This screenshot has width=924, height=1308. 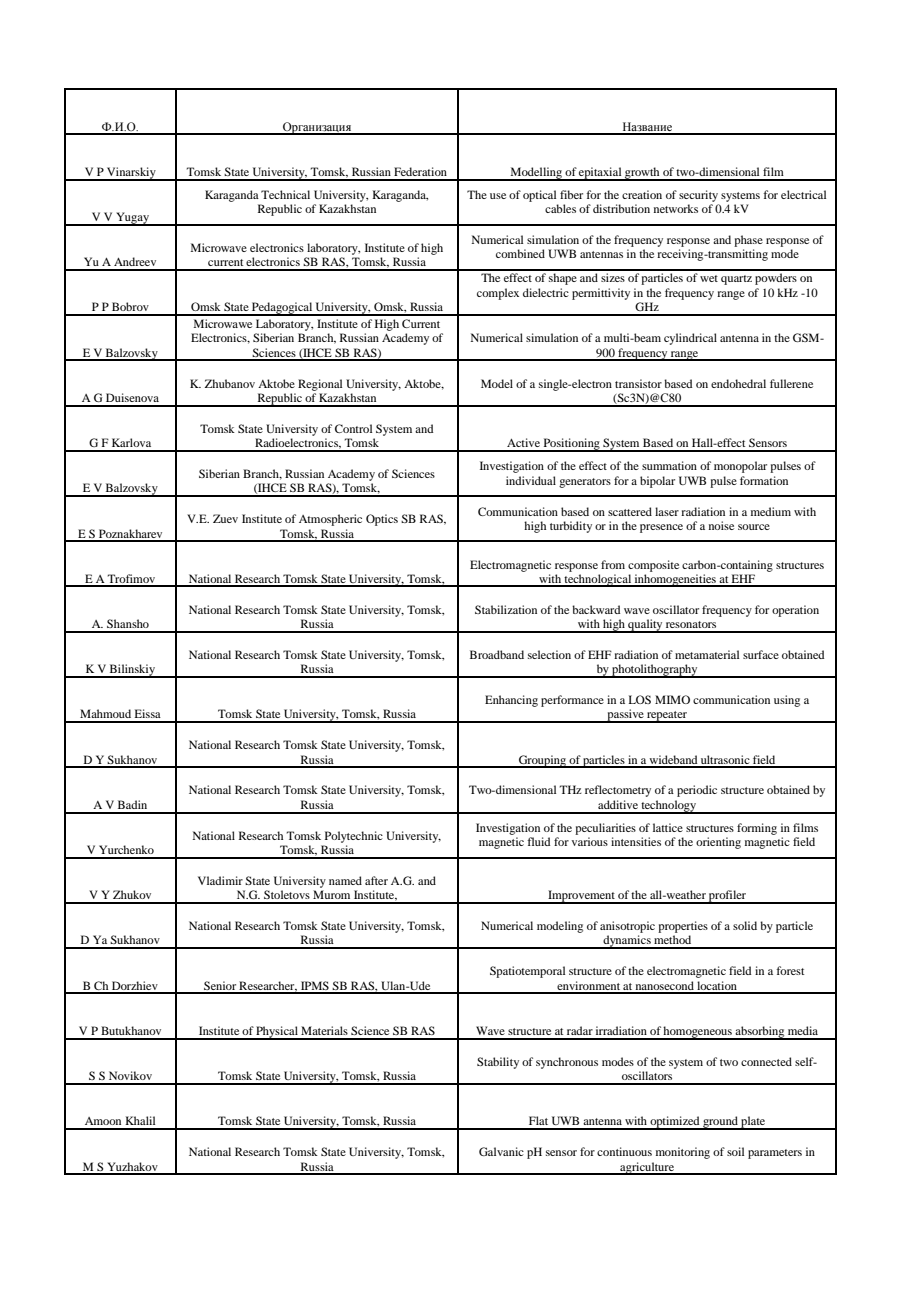 I want to click on Atmospheric, so click(x=330, y=520).
